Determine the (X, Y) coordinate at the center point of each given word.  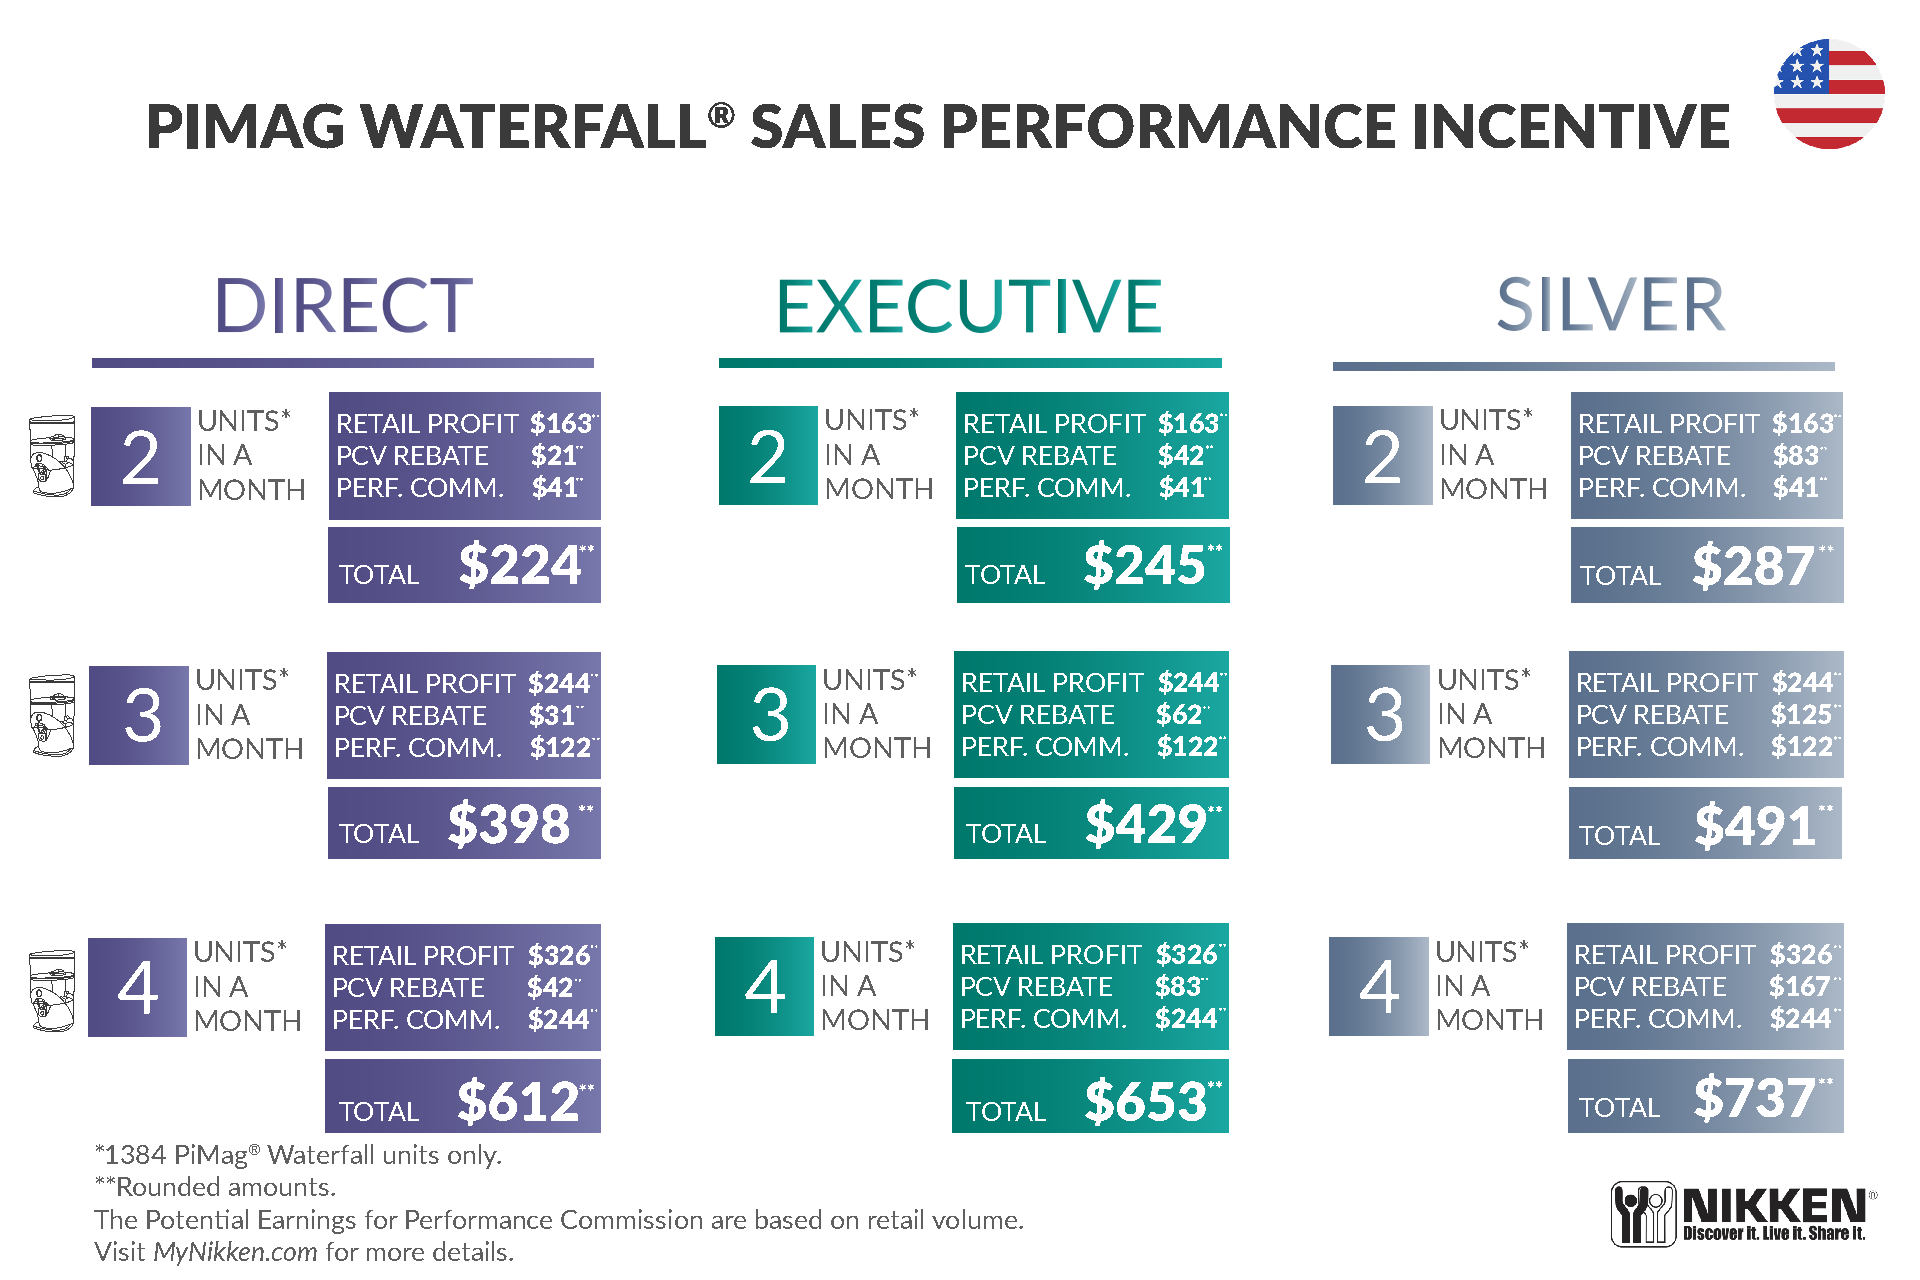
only (473, 1156)
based (788, 1219)
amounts (279, 1187)
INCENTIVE (1572, 126)
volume (974, 1219)
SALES (837, 125)
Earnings (307, 1221)
